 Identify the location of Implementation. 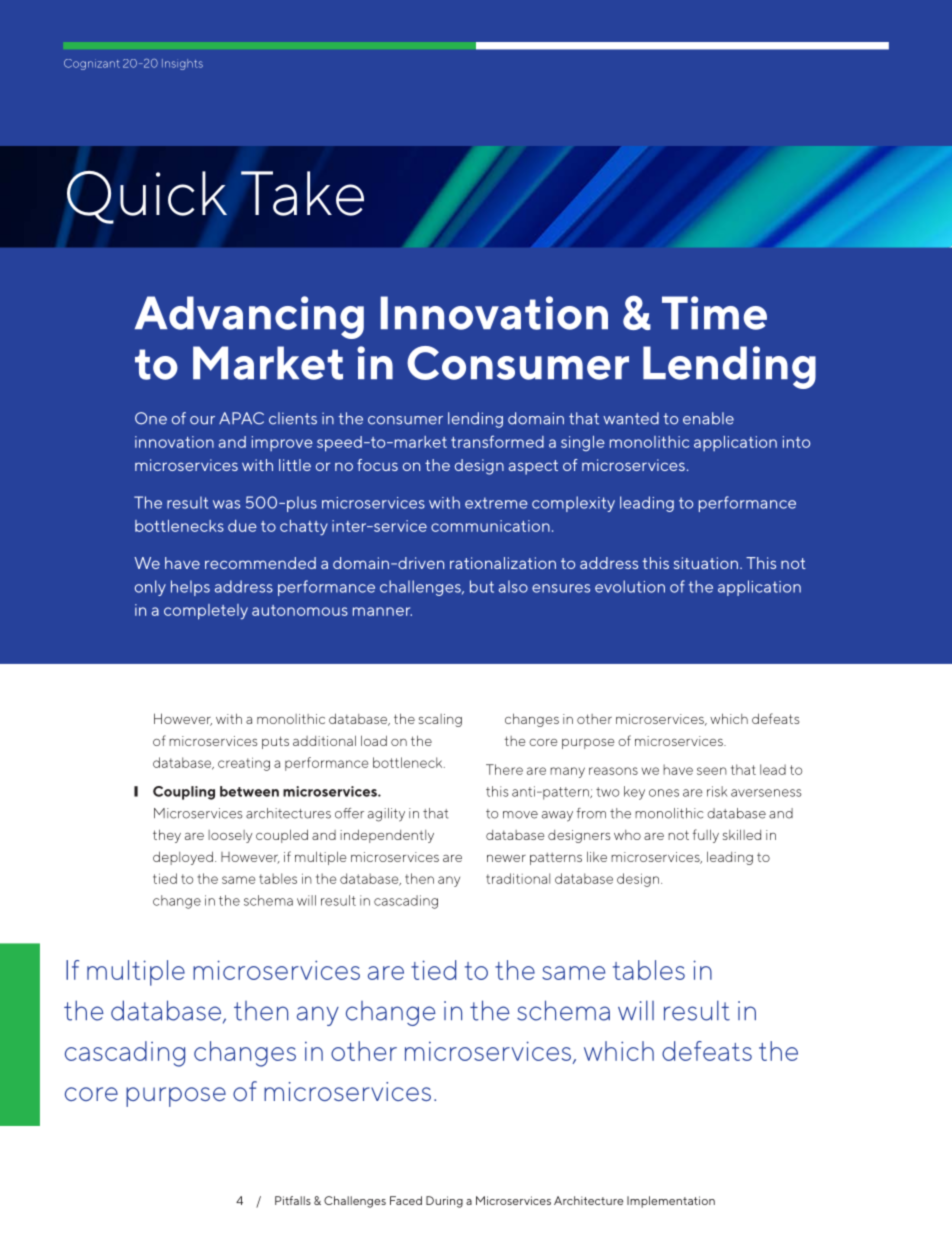
(671, 1202).
